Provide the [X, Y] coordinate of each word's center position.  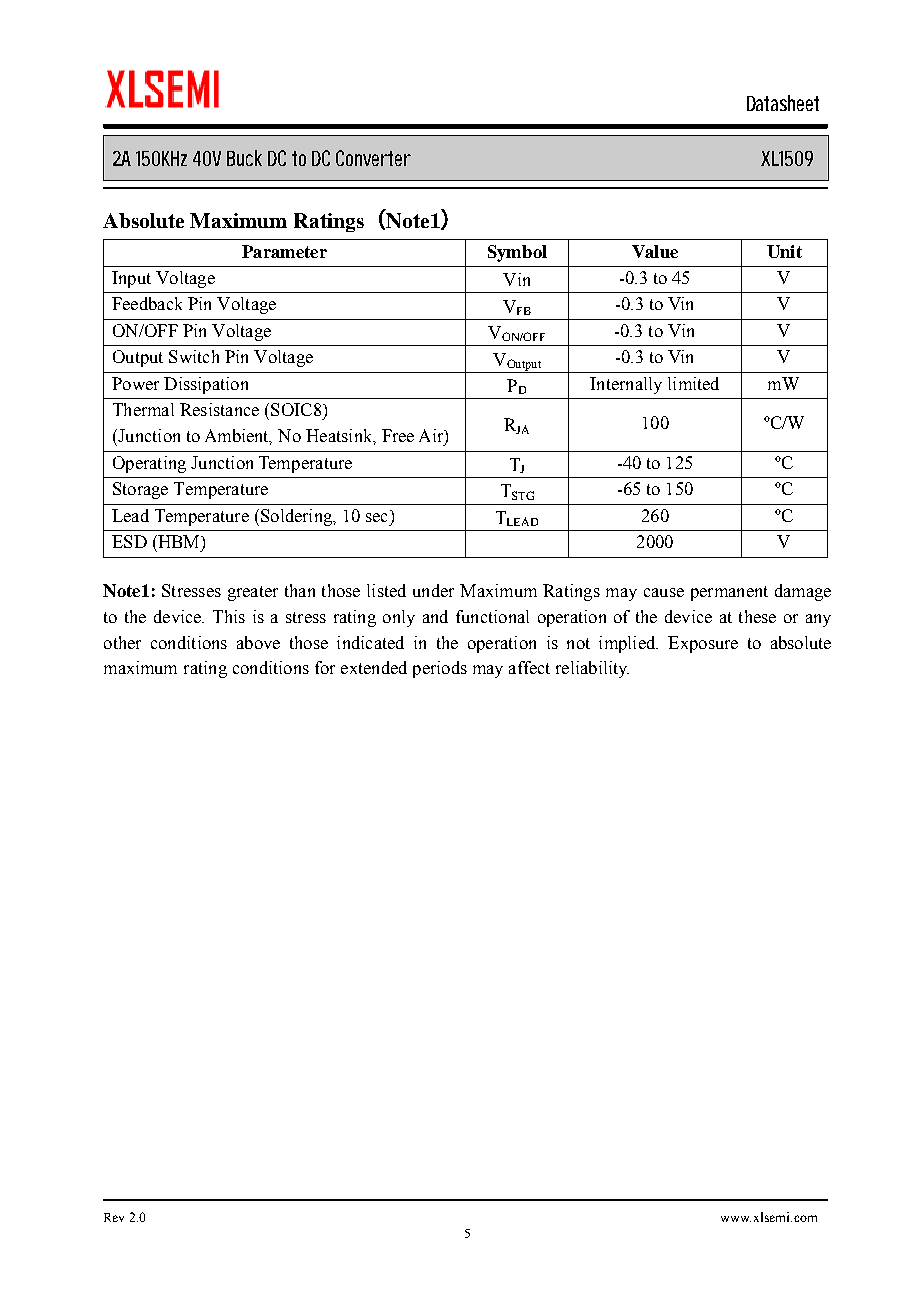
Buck [244, 158]
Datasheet [783, 103]
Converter [373, 158]
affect [529, 667]
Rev [114, 1217]
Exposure [703, 644]
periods [440, 669]
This [229, 616]
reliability [592, 669]
